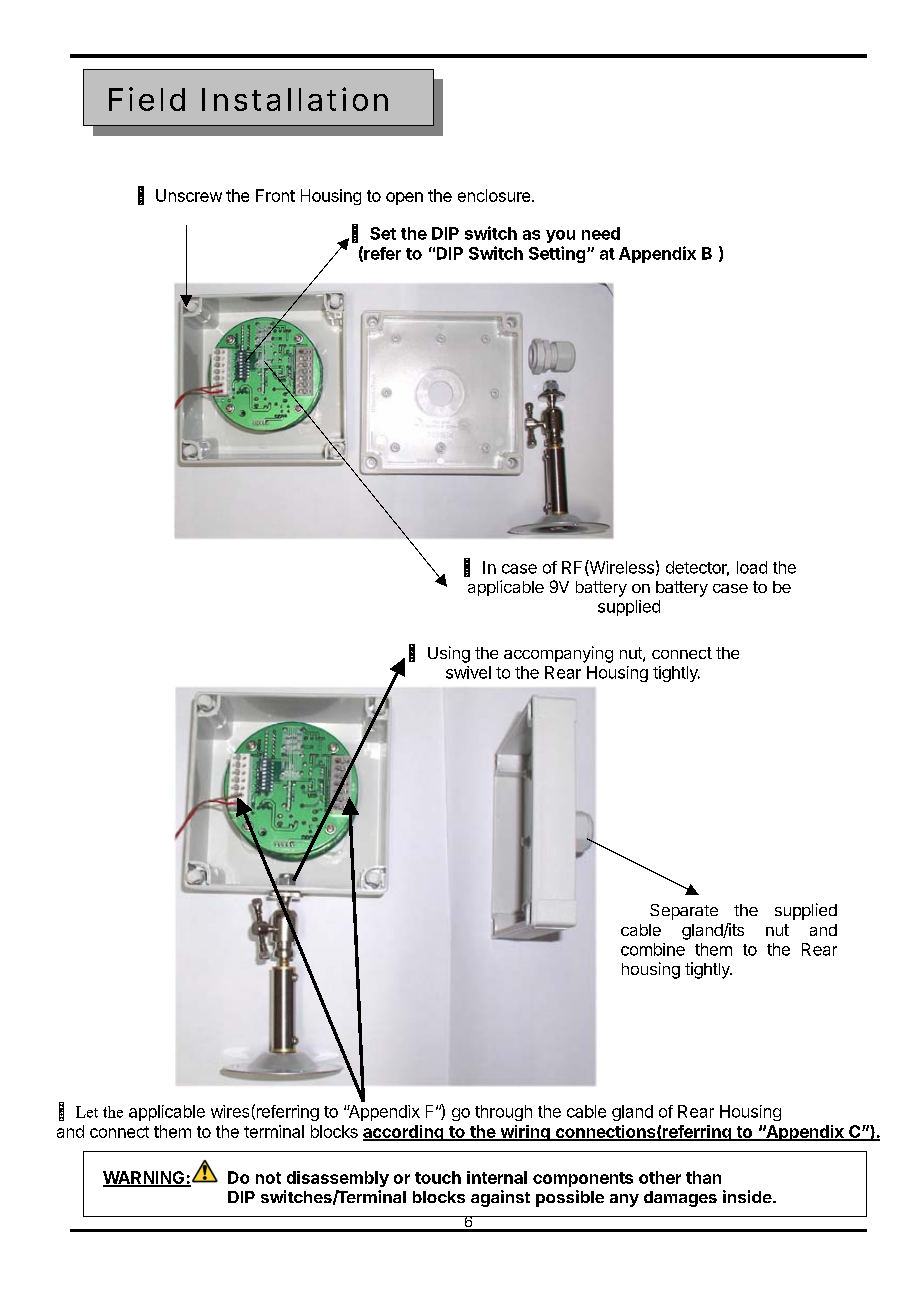  I want to click on load, so click(752, 567).
